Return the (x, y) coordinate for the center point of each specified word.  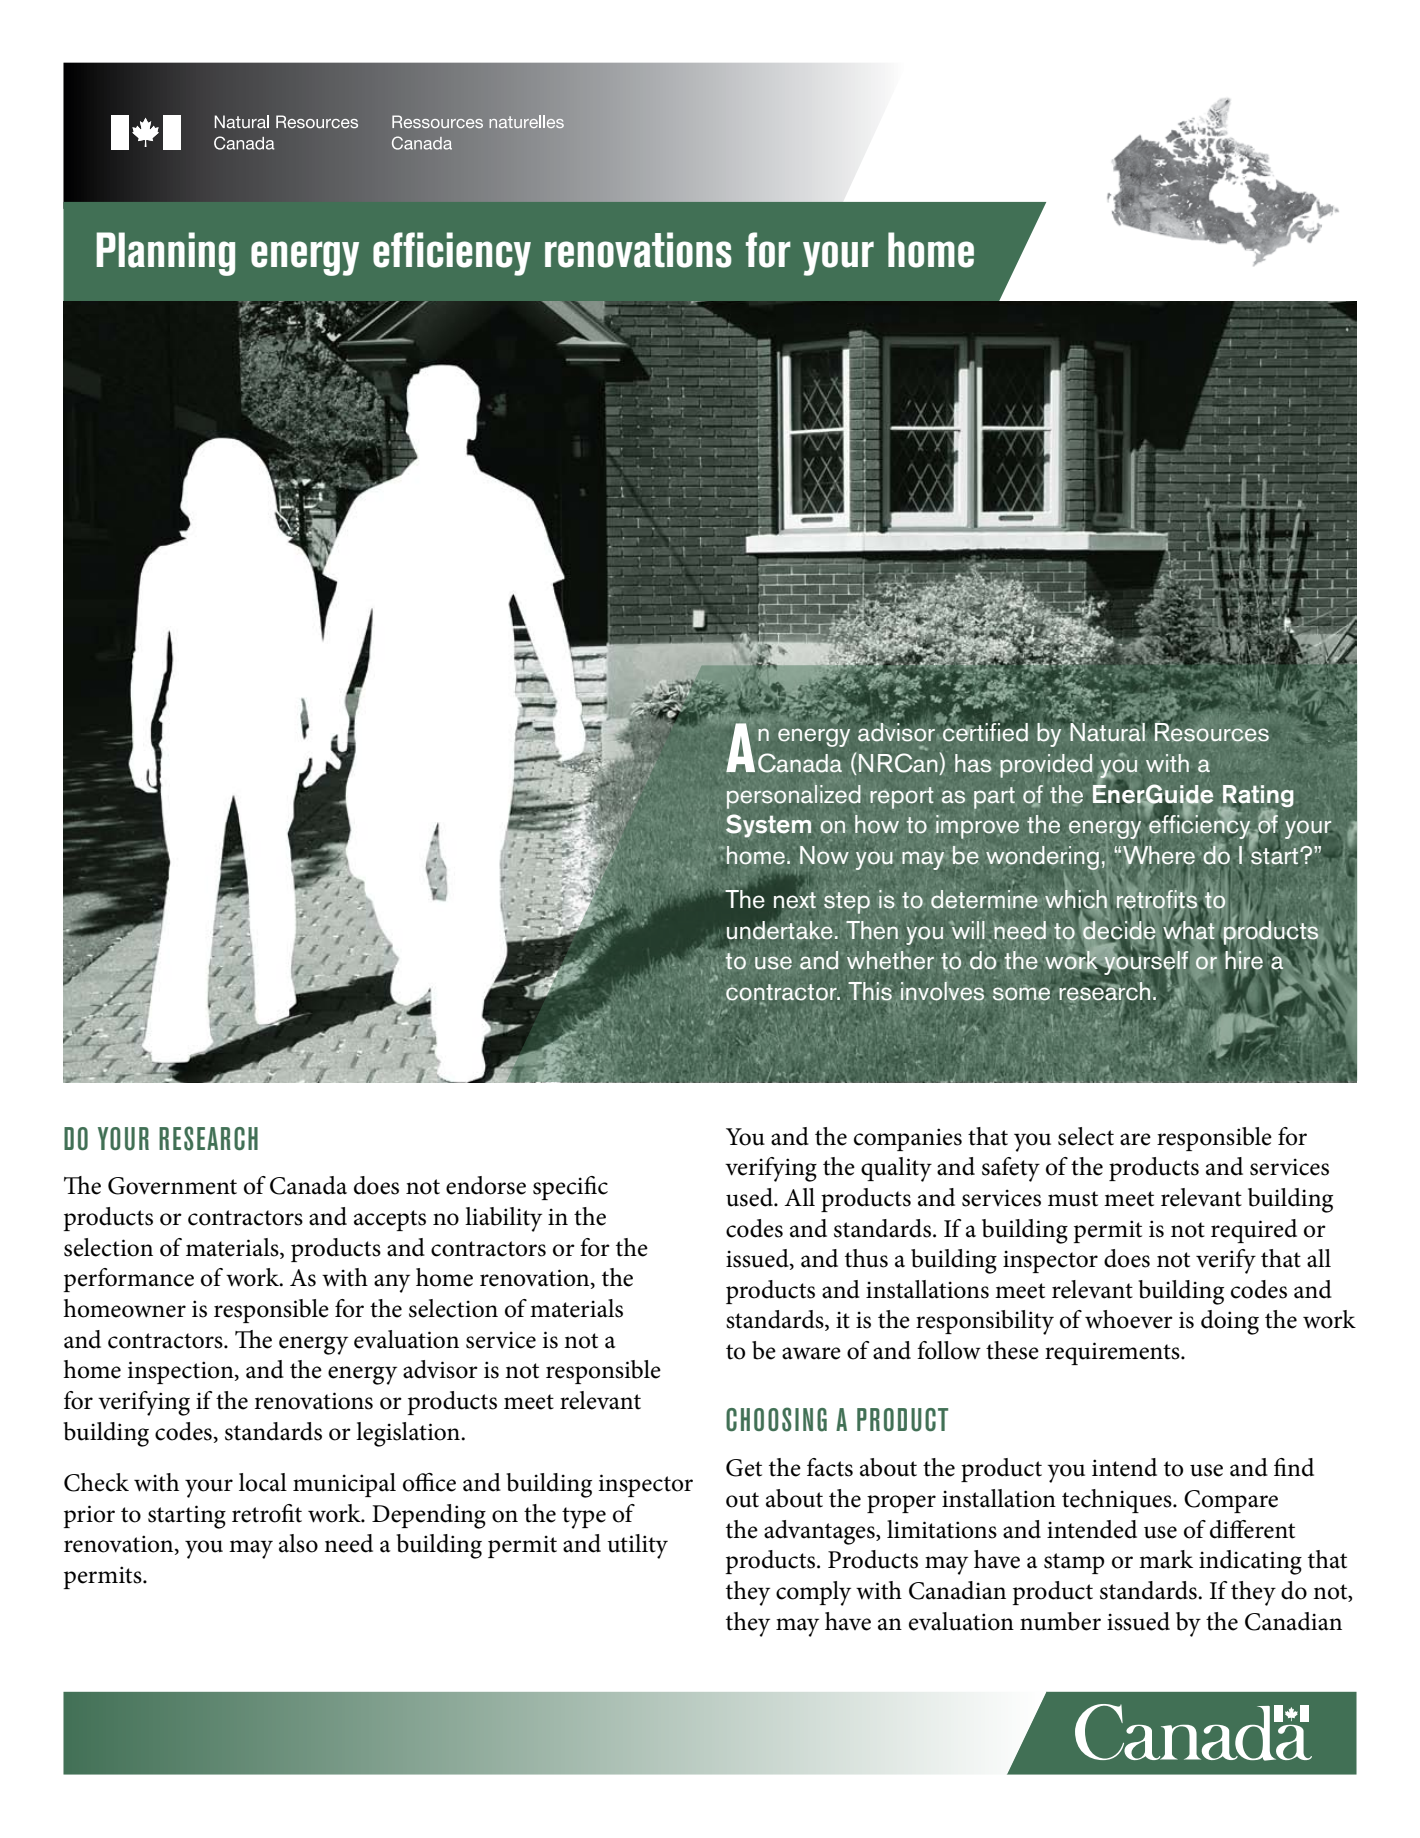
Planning (165, 254)
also (298, 1543)
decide (1119, 929)
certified (985, 731)
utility (637, 1546)
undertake (779, 929)
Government (172, 1186)
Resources (1212, 731)
